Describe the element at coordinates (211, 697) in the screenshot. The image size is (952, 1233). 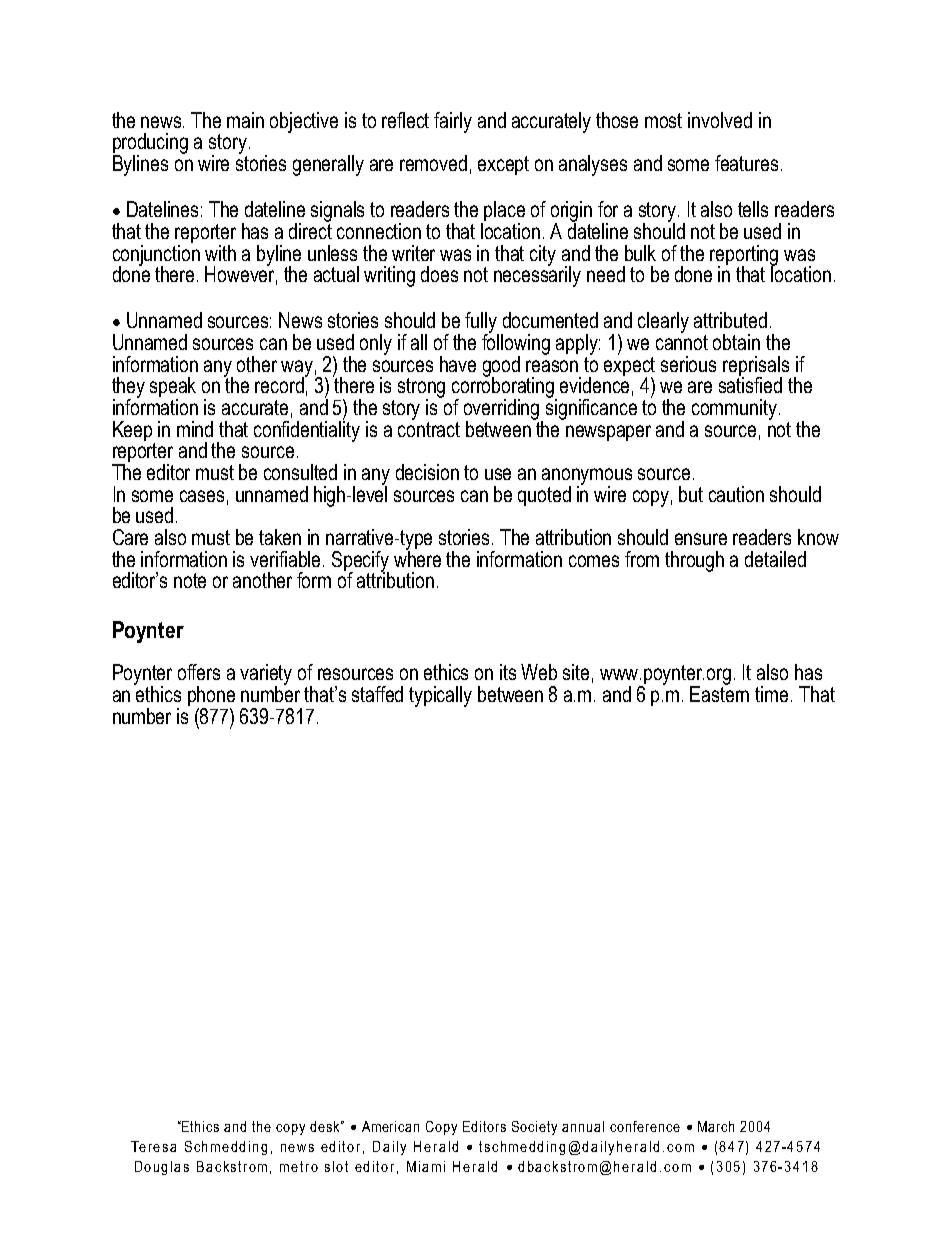
I see `phone` at that location.
